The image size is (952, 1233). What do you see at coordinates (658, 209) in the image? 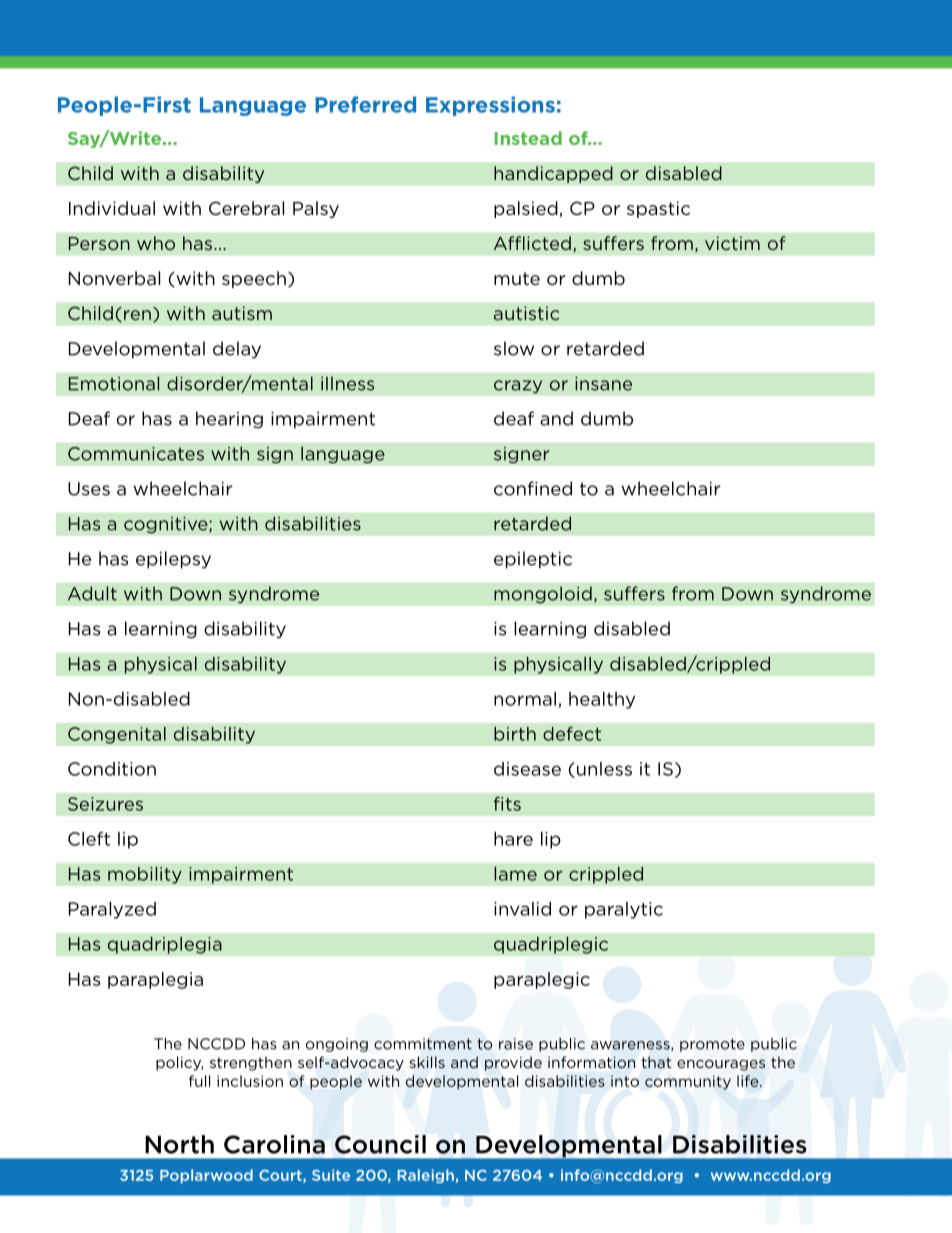
I see `spastic` at bounding box center [658, 209].
